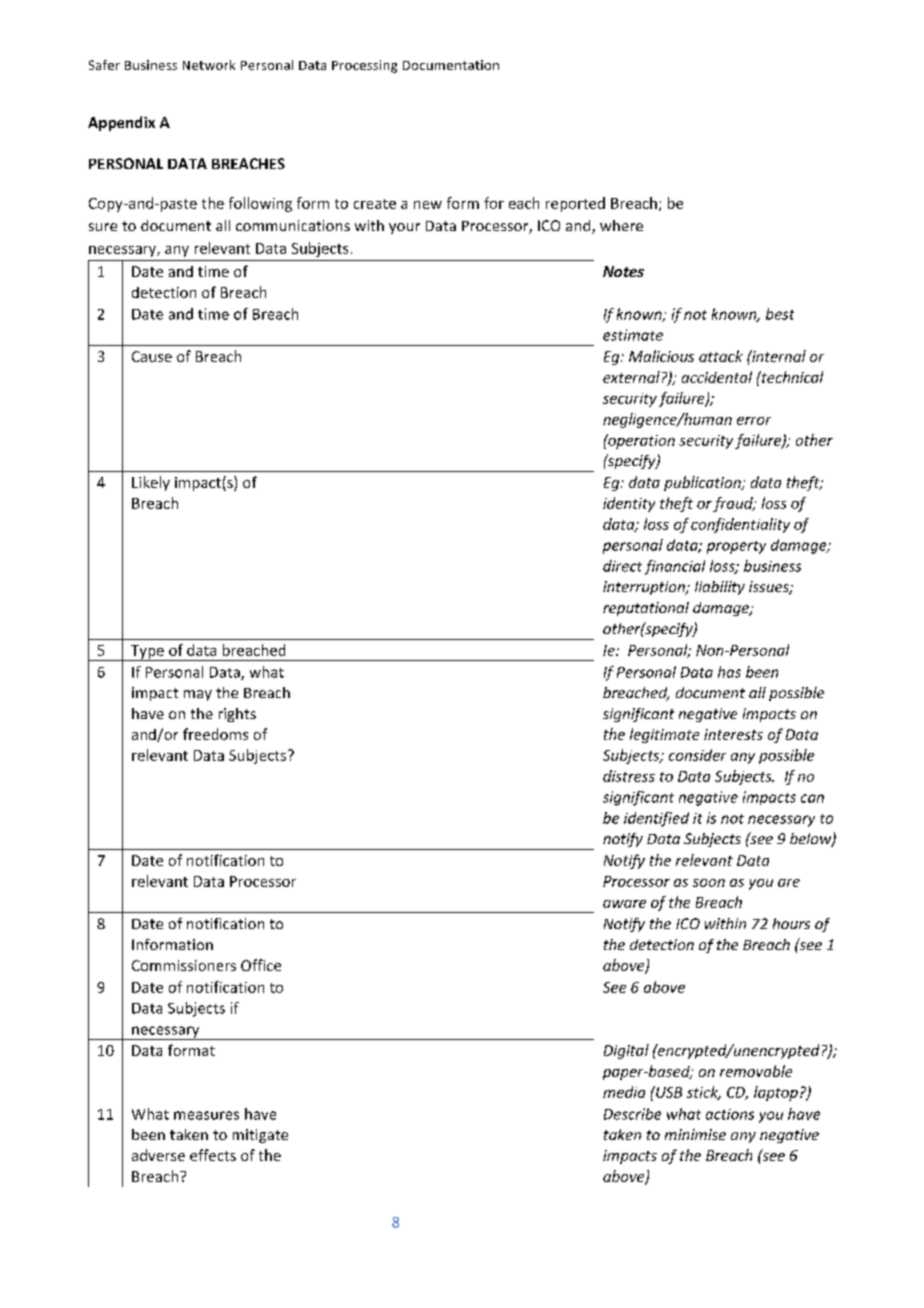 The width and height of the page is (924, 1308). Describe the element at coordinates (621, 225) in the page. I see `where` at that location.
